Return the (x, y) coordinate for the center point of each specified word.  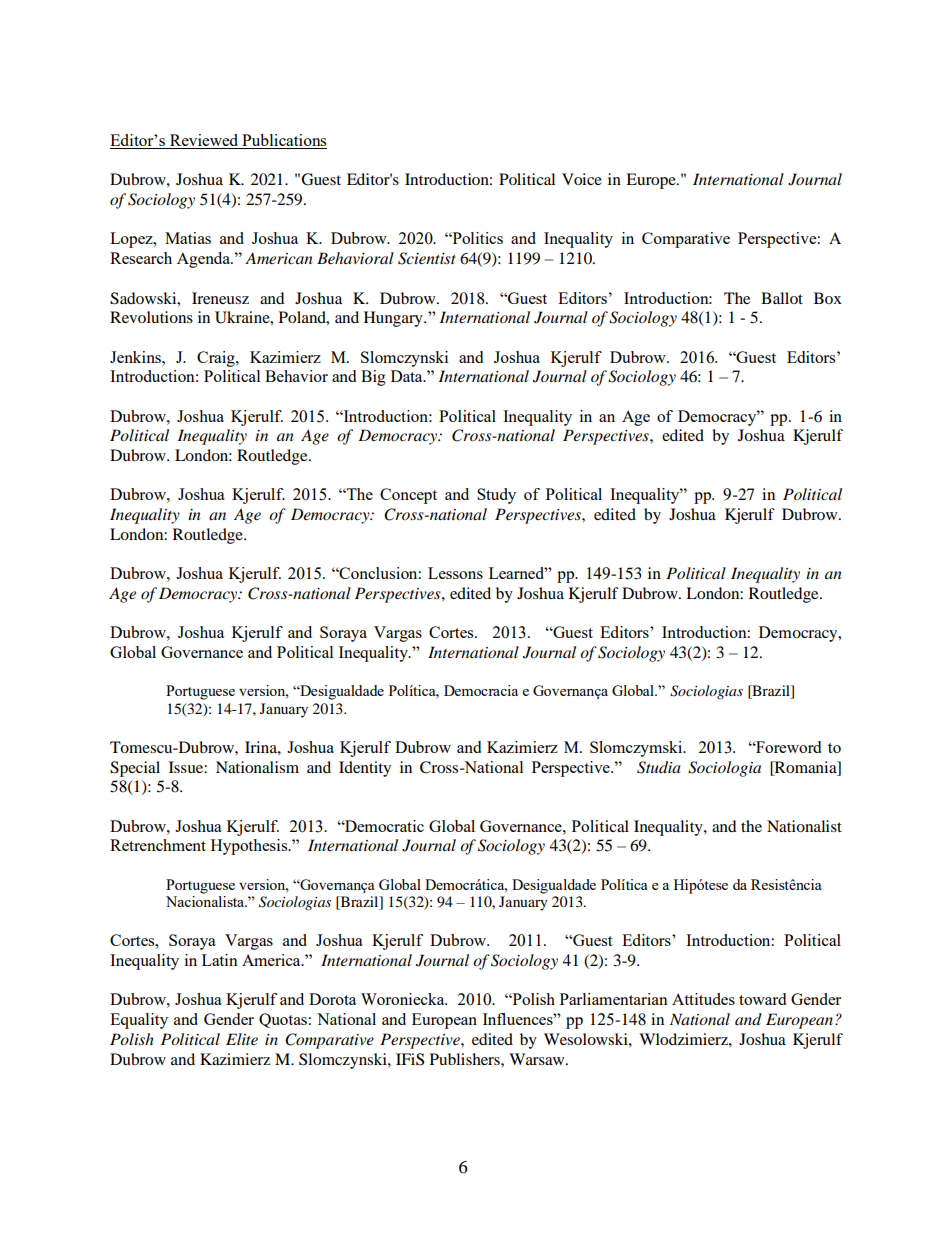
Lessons (455, 573)
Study (496, 496)
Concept (408, 496)
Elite (242, 1039)
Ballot (782, 298)
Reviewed (204, 141)
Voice (582, 179)
